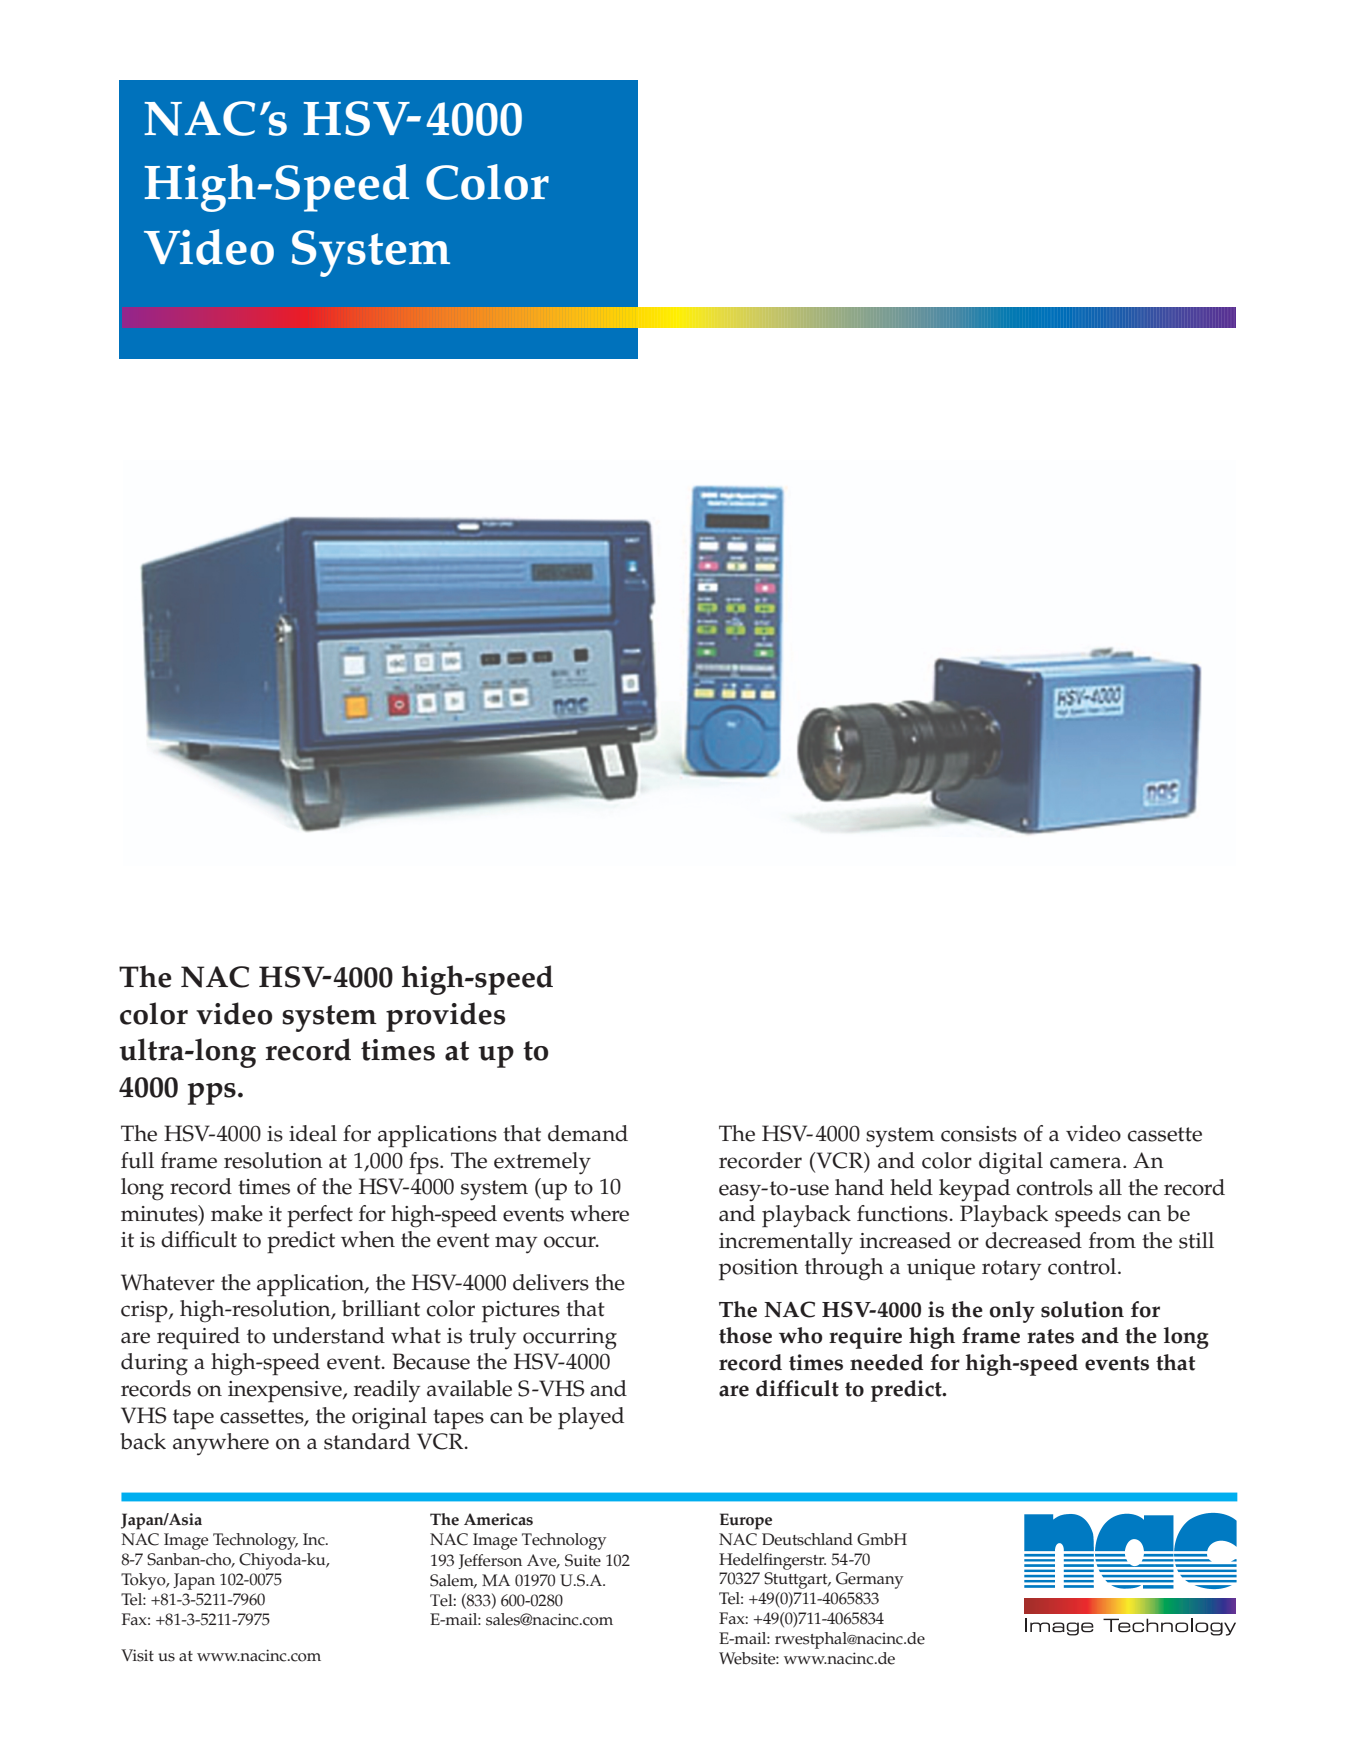 This screenshot has width=1355, height=1753. Describe the element at coordinates (137, 1655) in the screenshot. I see `Visit` at that location.
